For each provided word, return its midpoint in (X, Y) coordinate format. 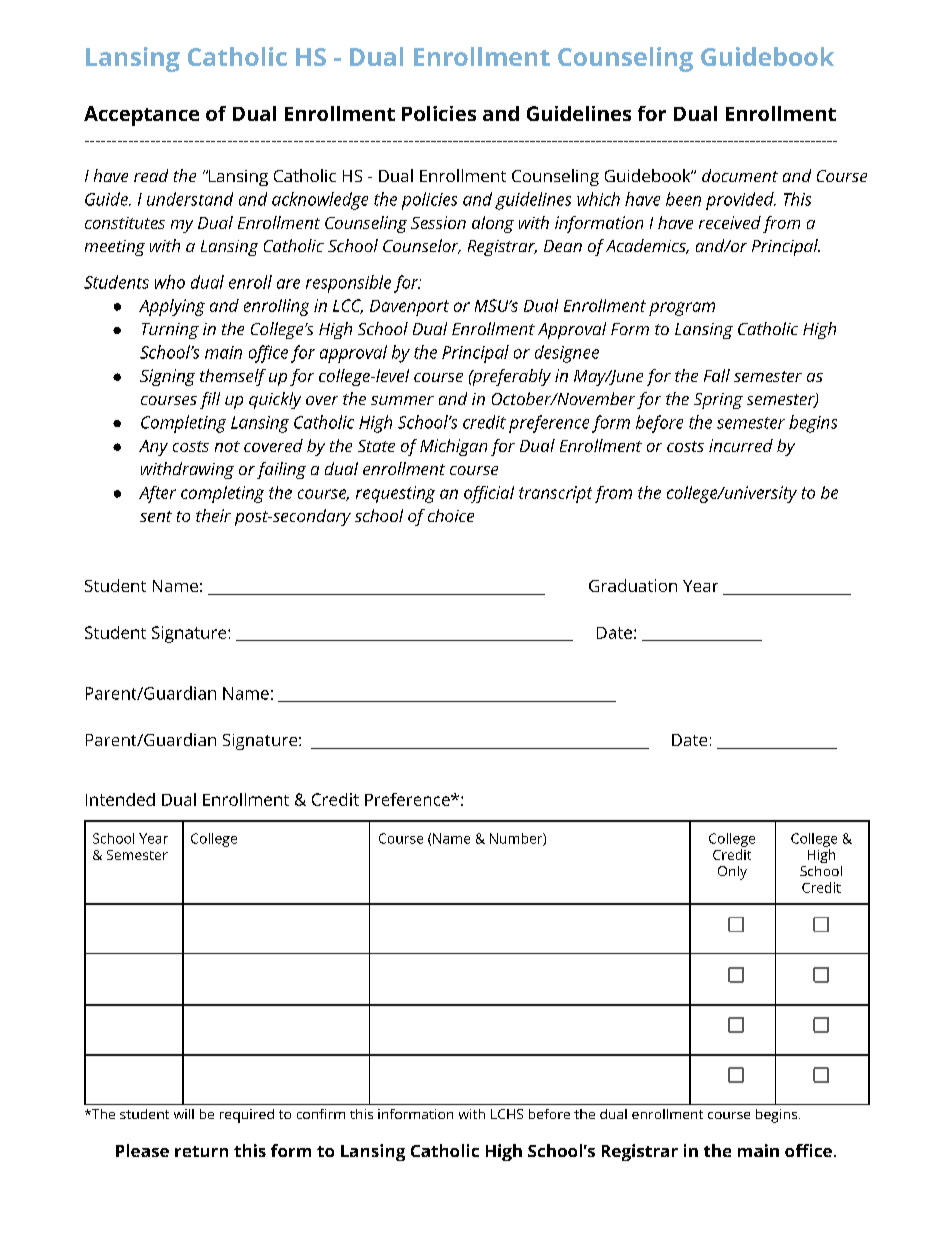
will (184, 1114)
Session (438, 222)
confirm (321, 1114)
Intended (120, 799)
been (683, 199)
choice (451, 515)
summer (402, 400)
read (151, 175)
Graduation (633, 585)
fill (210, 400)
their (213, 515)
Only (732, 873)
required (247, 1116)
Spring (718, 401)
